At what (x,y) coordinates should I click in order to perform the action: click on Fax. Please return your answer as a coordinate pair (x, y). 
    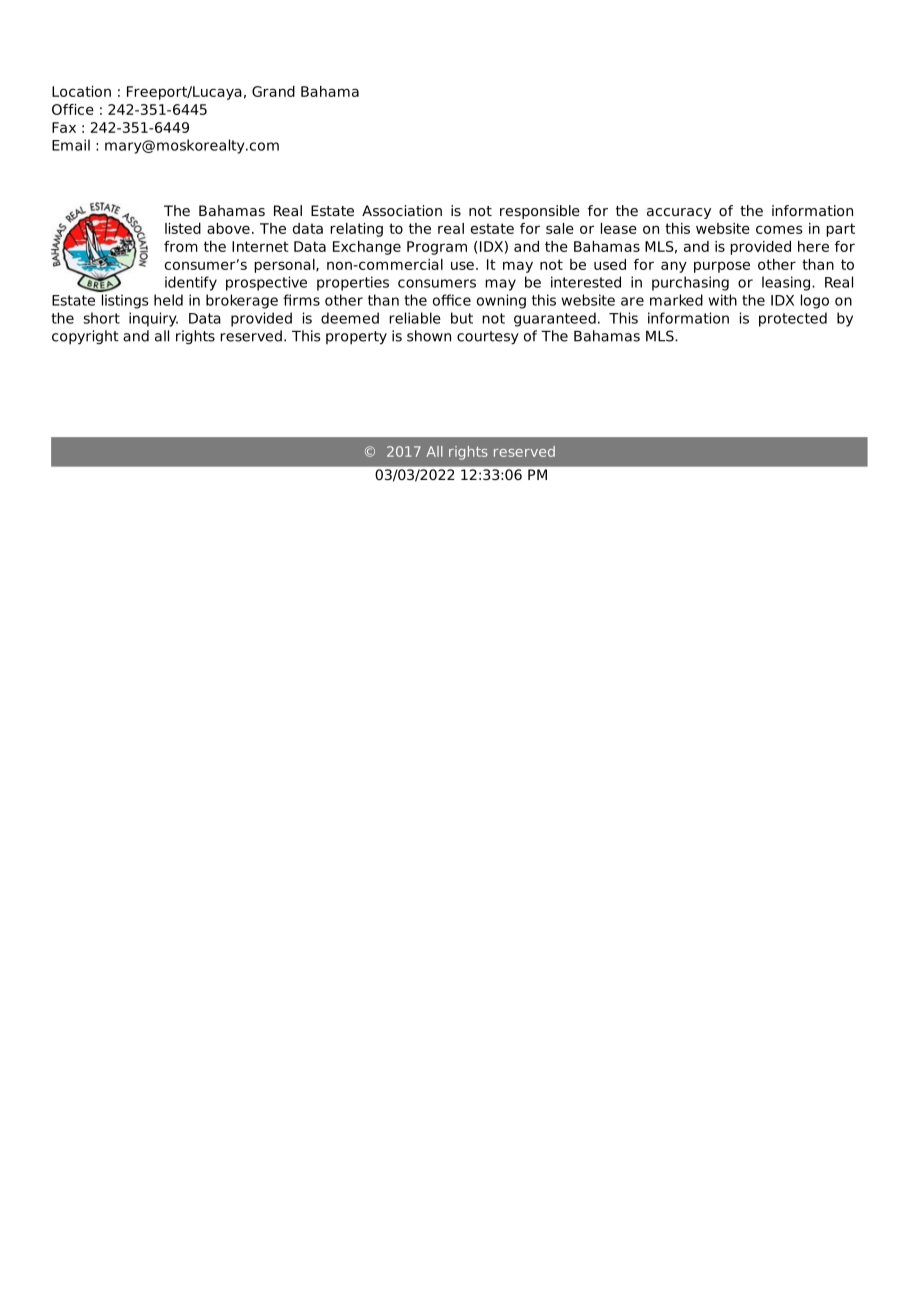
    Looking at the image, I should click on (64, 127).
